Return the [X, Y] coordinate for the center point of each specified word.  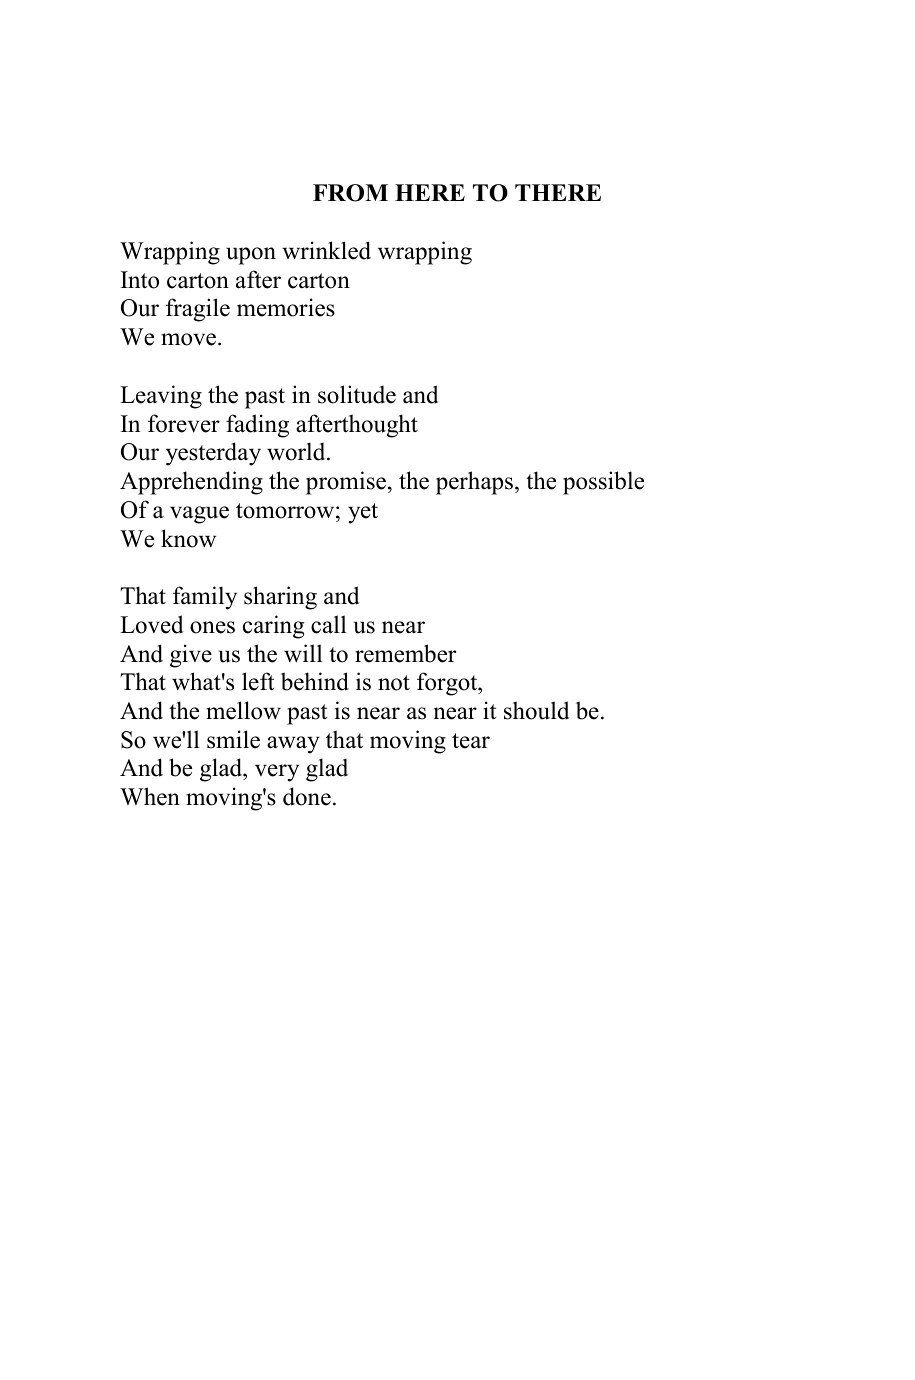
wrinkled [326, 250]
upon [251, 256]
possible [603, 483]
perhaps [474, 483]
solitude [357, 394]
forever [184, 423]
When [150, 796]
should [537, 710]
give [191, 656]
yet [363, 513]
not [394, 683]
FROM [350, 193]
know [188, 538]
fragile [198, 310]
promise [346, 483]
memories [286, 307]
